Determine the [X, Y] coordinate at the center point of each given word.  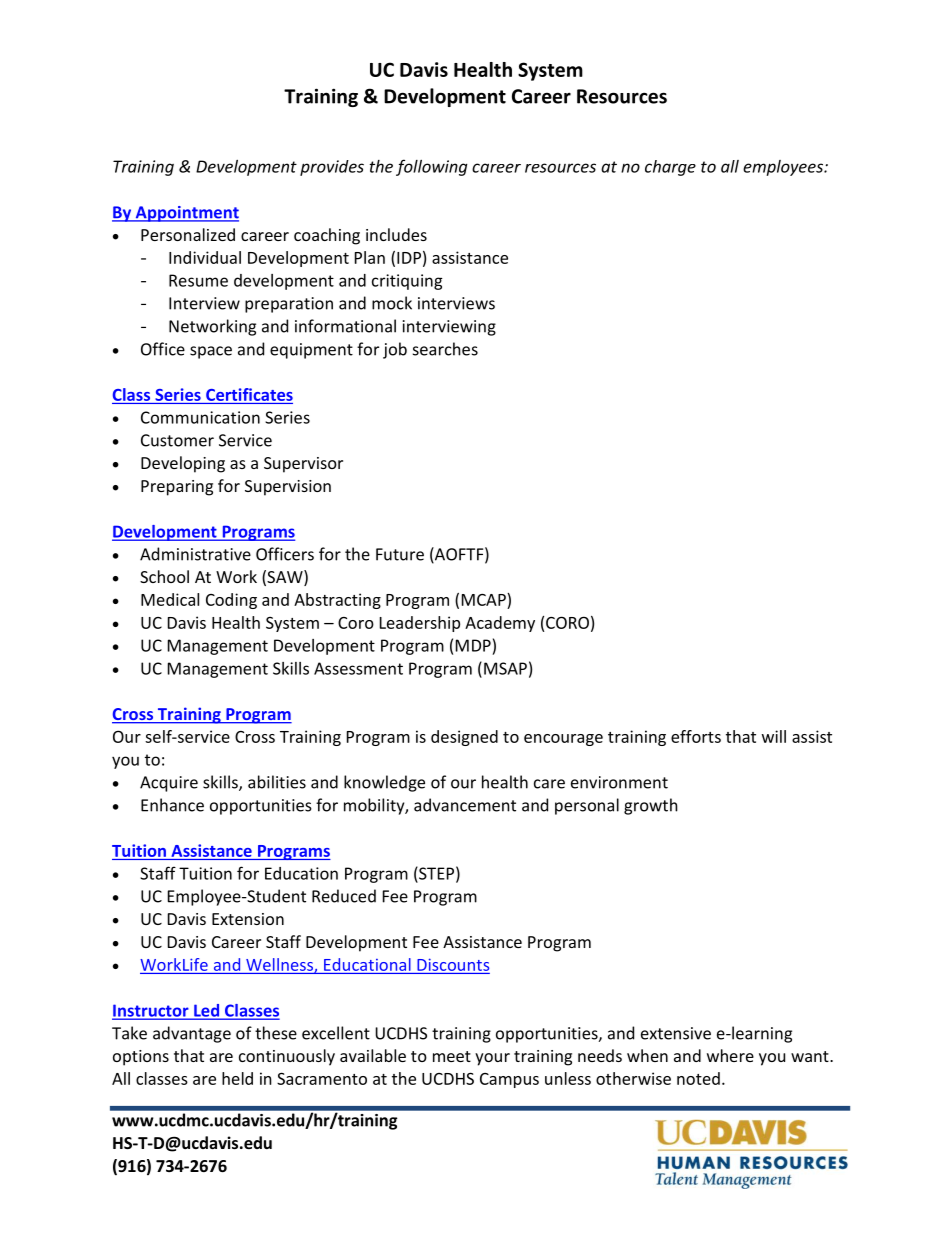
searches [445, 349]
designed [464, 738]
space [211, 352]
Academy [500, 624]
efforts [696, 736]
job [395, 350]
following [432, 167]
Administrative [195, 554]
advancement [465, 805]
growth [651, 806]
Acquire [169, 784]
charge [670, 168]
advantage [192, 1034]
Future [400, 554]
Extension [248, 919]
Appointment [186, 214]
